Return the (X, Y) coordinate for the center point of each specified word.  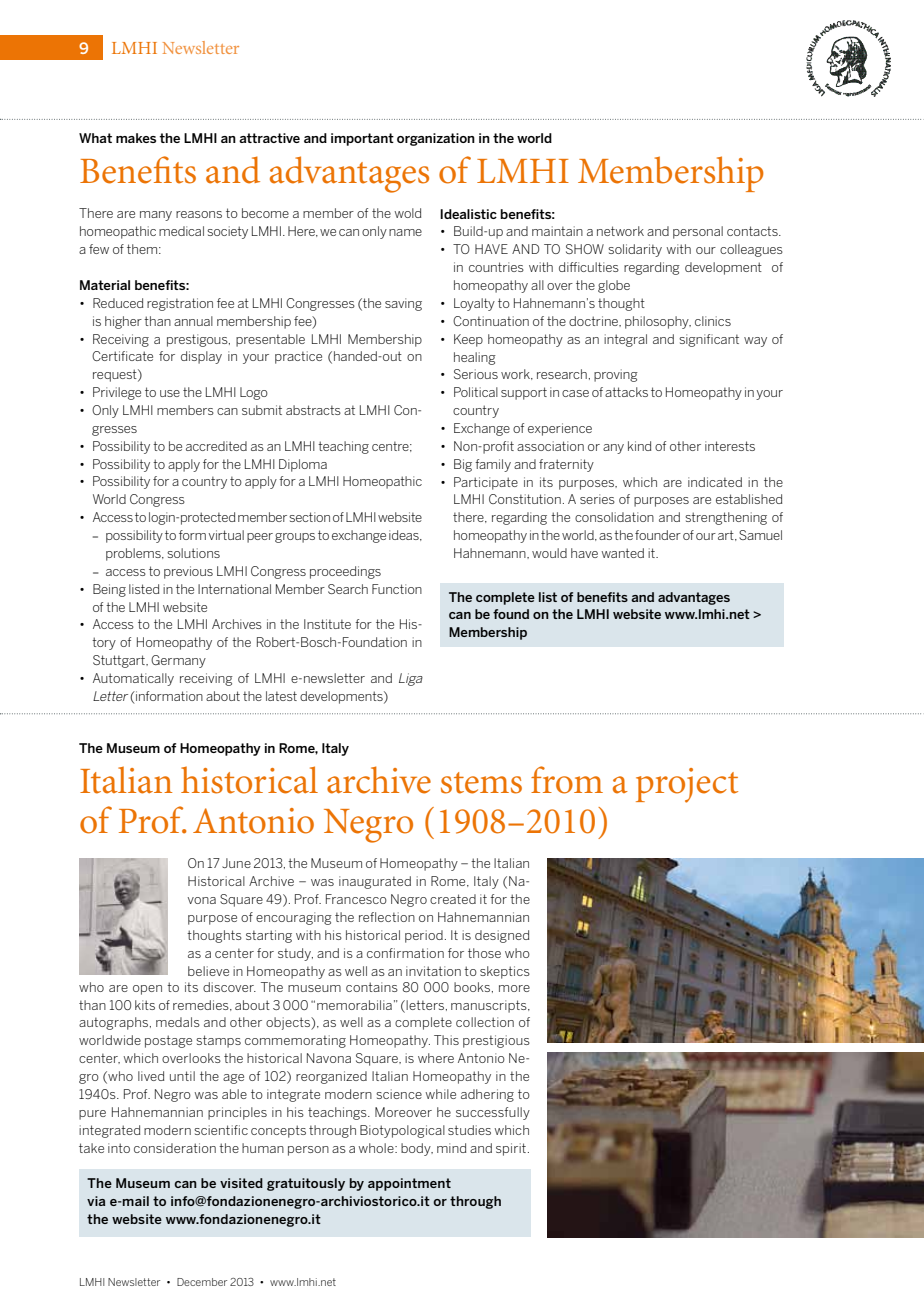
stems (481, 783)
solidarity (635, 250)
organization (436, 139)
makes (136, 138)
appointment (409, 1184)
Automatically (133, 679)
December (202, 1282)
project (687, 785)
